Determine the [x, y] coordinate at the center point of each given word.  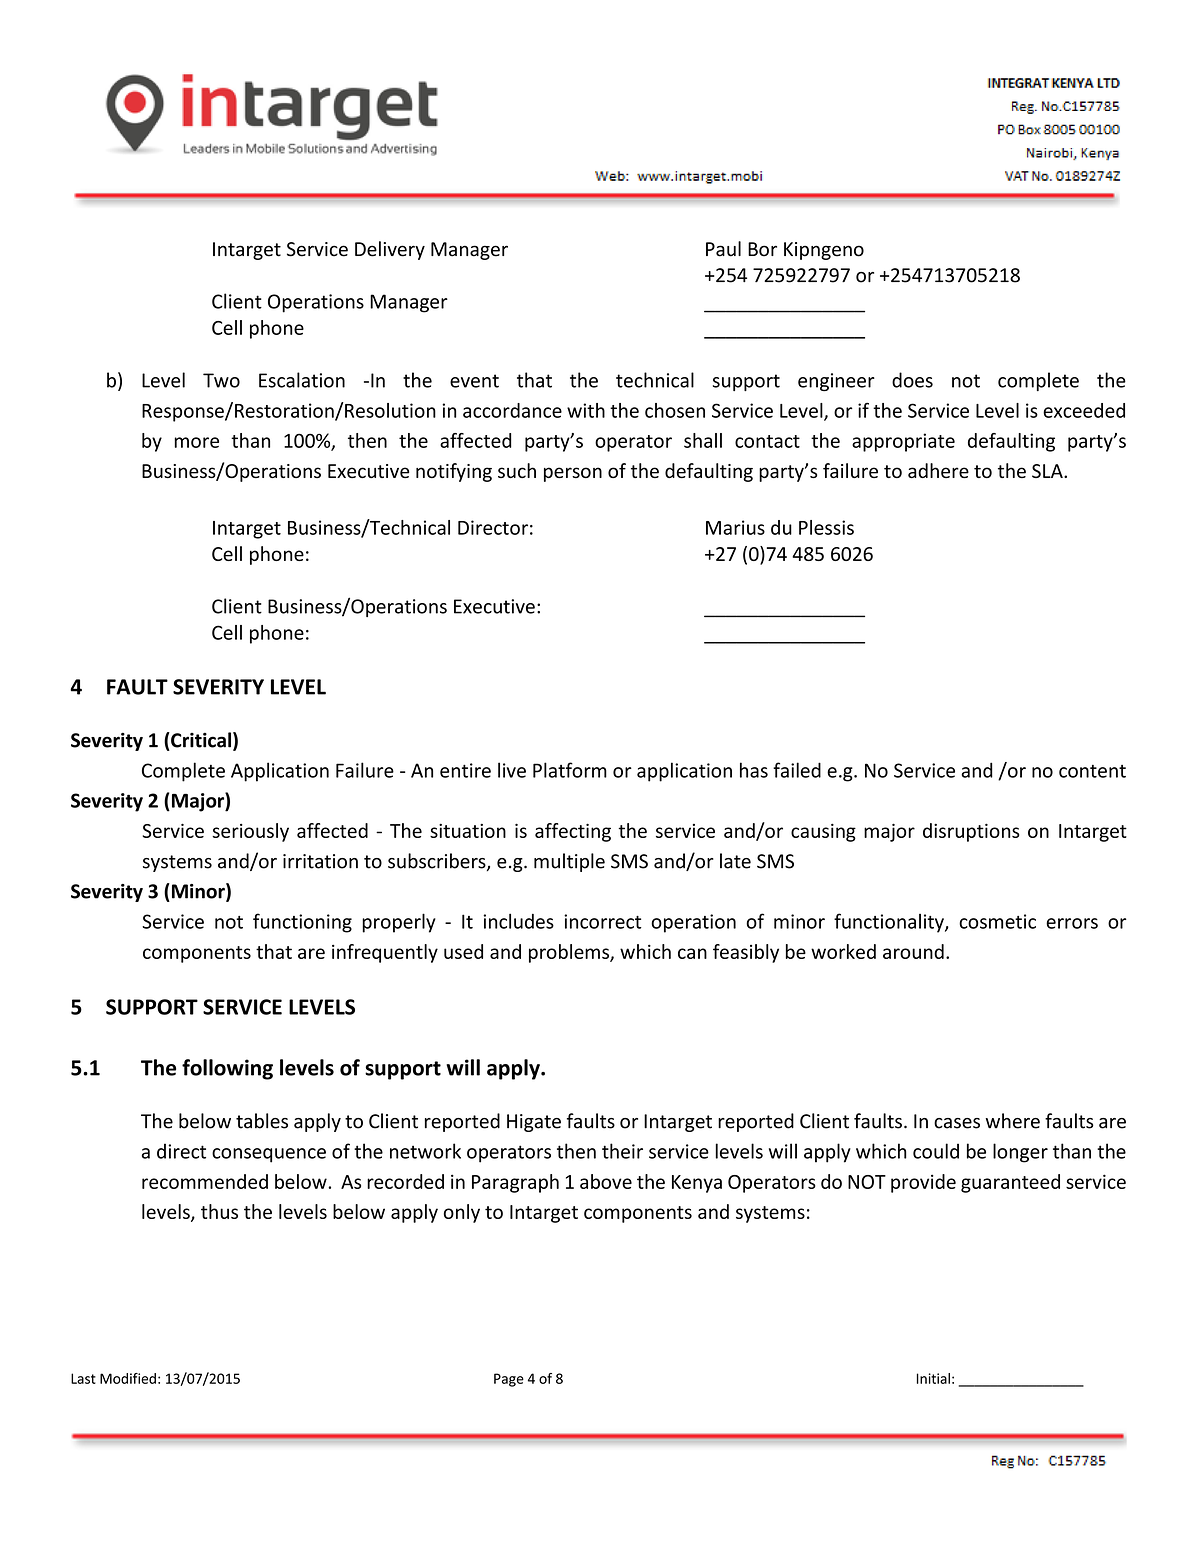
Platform [570, 770]
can [692, 953]
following [227, 1069]
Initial [933, 1378]
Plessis [826, 527]
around [913, 951]
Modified [128, 1378]
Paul [723, 249]
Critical [200, 740]
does [912, 380]
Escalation [302, 380]
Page [509, 1380]
